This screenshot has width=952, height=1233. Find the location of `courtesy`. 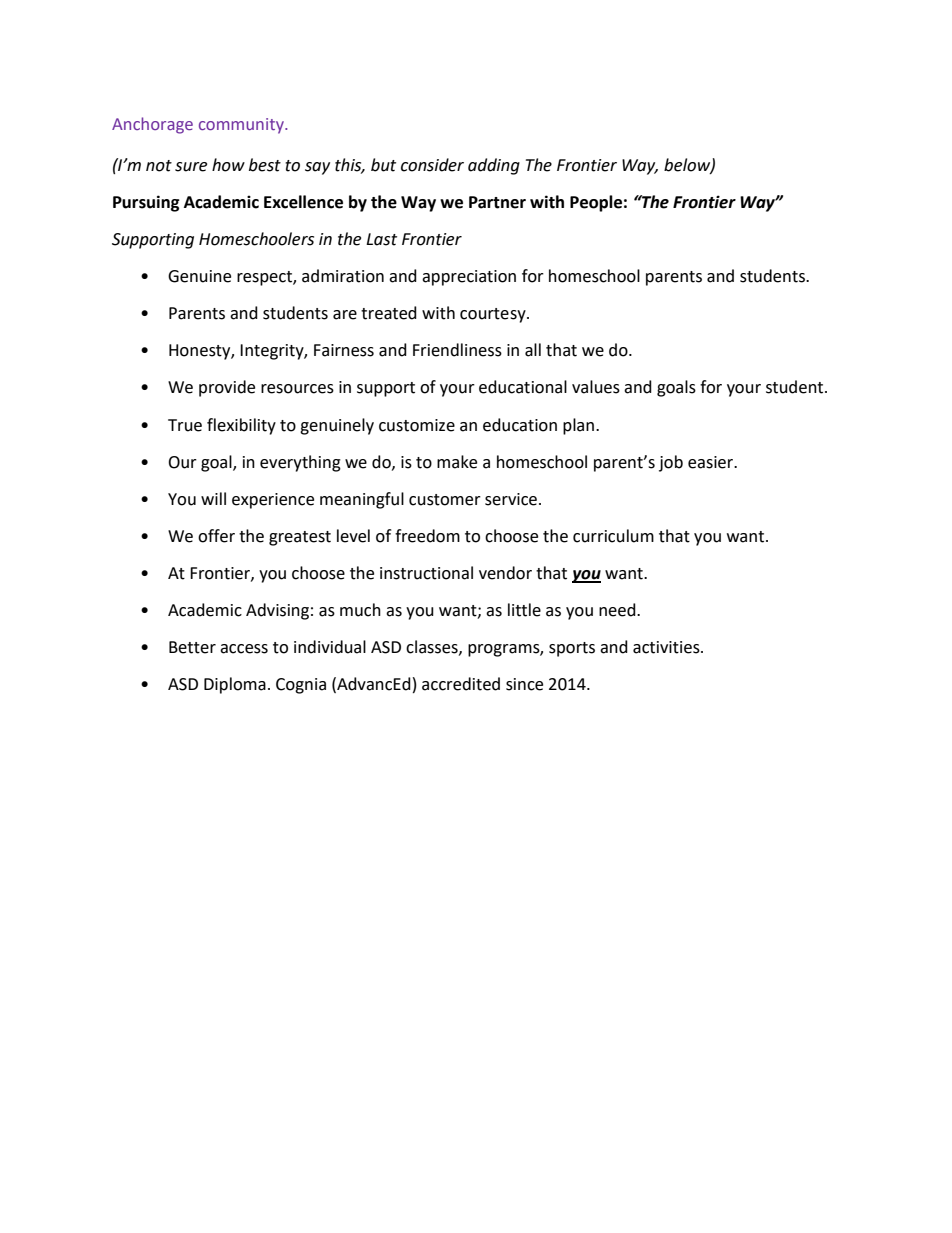

courtesy is located at coordinates (494, 315).
